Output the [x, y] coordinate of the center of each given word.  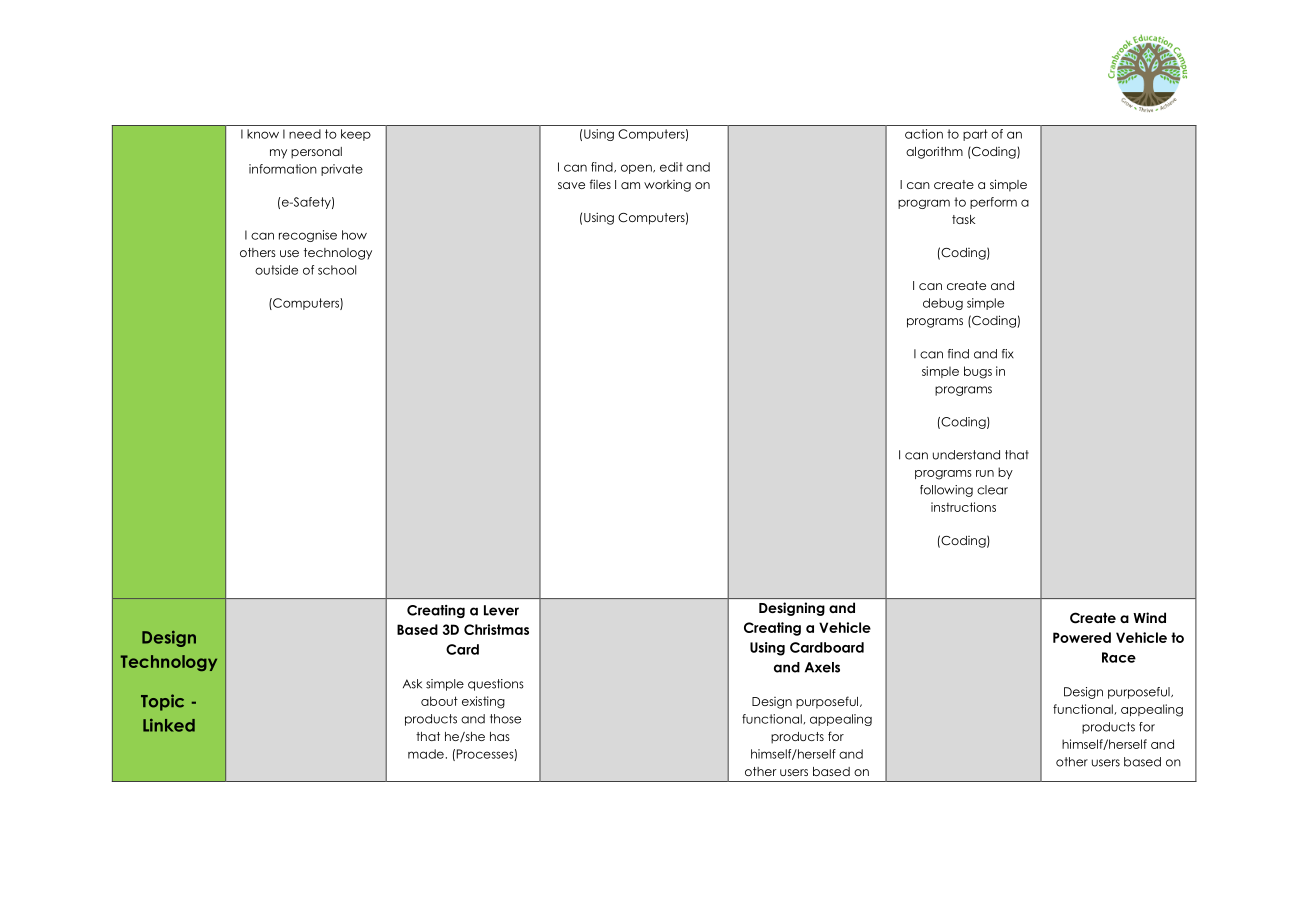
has [500, 736]
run [985, 473]
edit [671, 167]
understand [966, 455]
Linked [169, 725]
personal [316, 153]
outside [276, 270]
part [975, 135]
